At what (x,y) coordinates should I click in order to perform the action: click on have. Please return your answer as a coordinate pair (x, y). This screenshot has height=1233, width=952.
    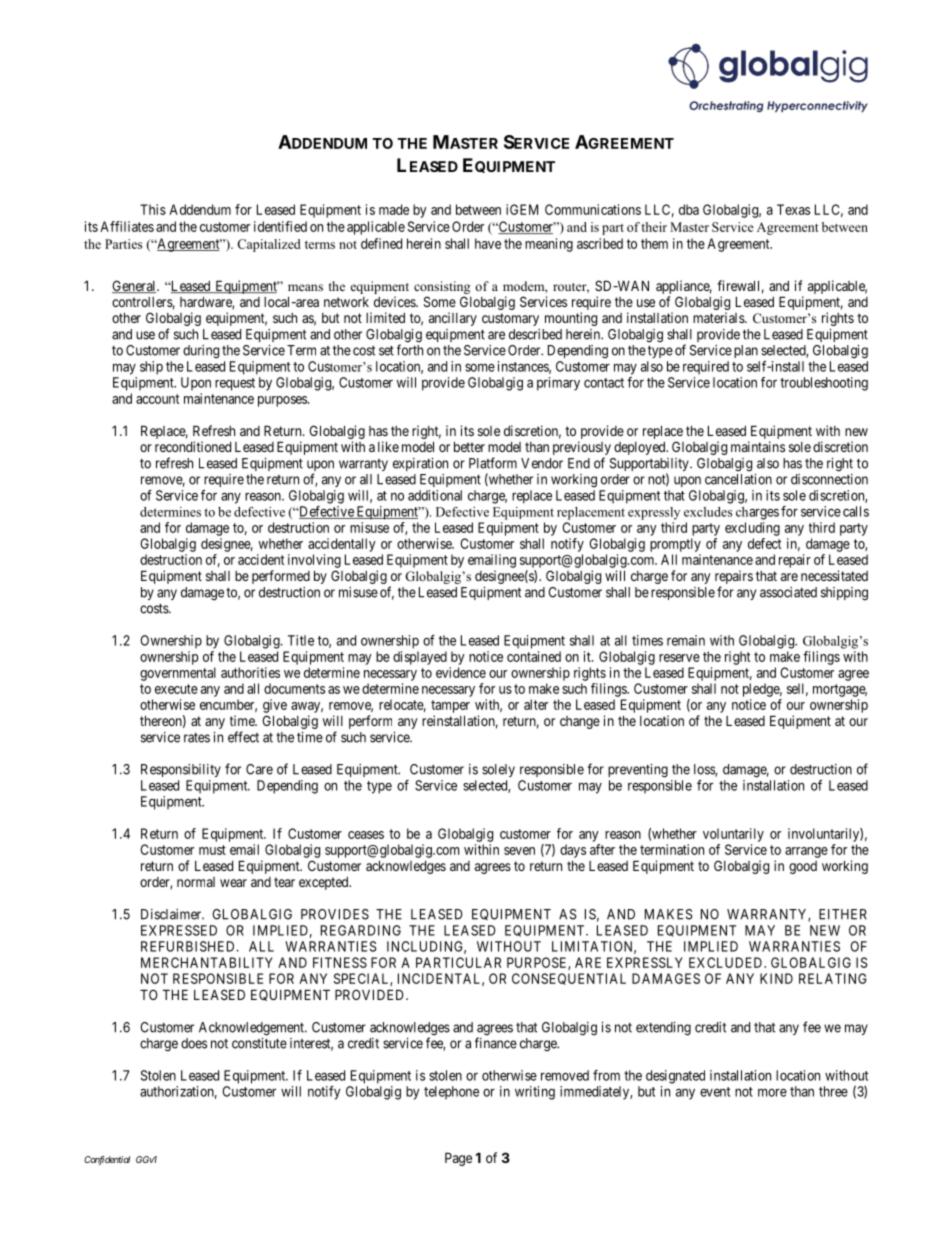
    Looking at the image, I should click on (488, 243).
